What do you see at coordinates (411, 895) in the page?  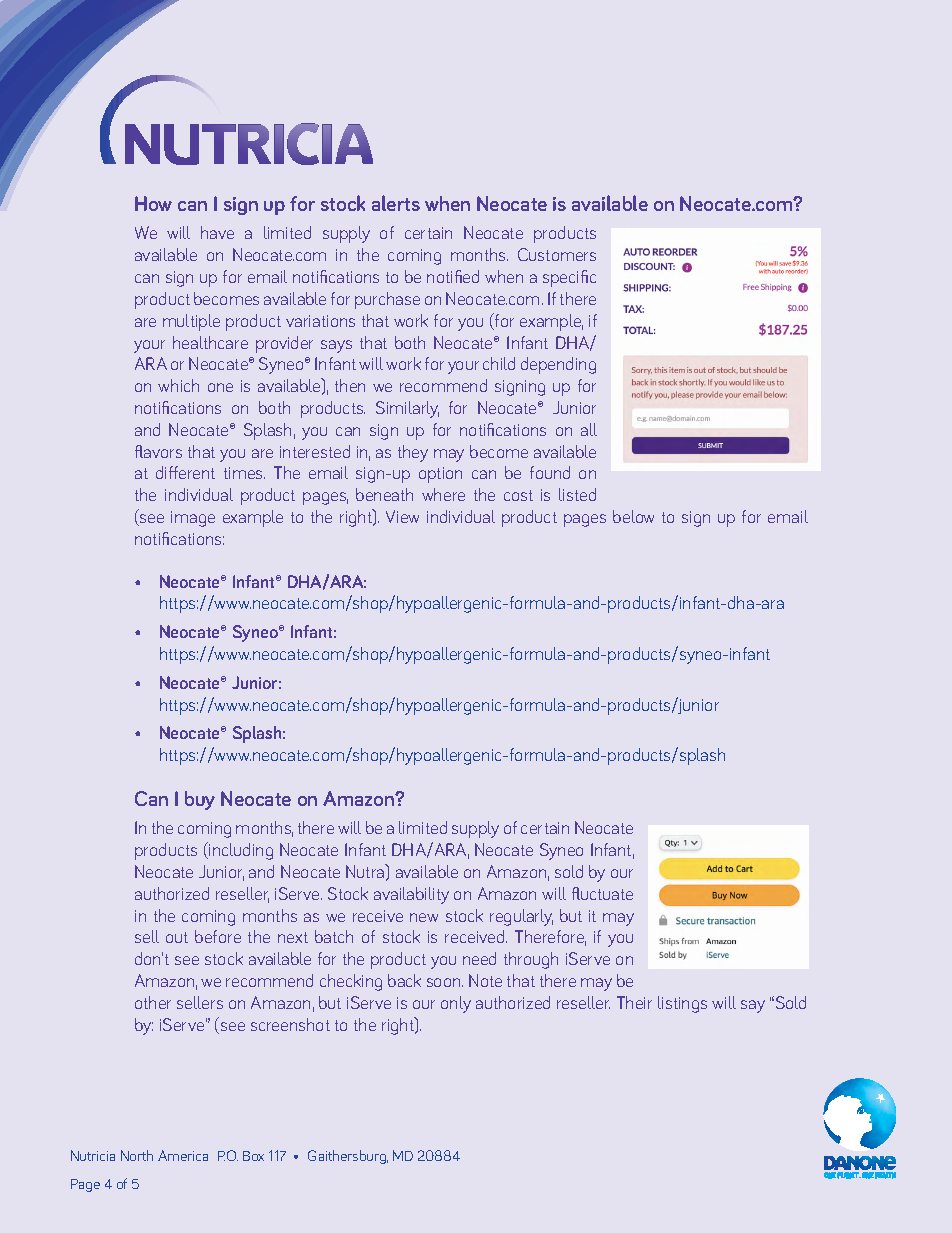 I see `availability` at bounding box center [411, 895].
